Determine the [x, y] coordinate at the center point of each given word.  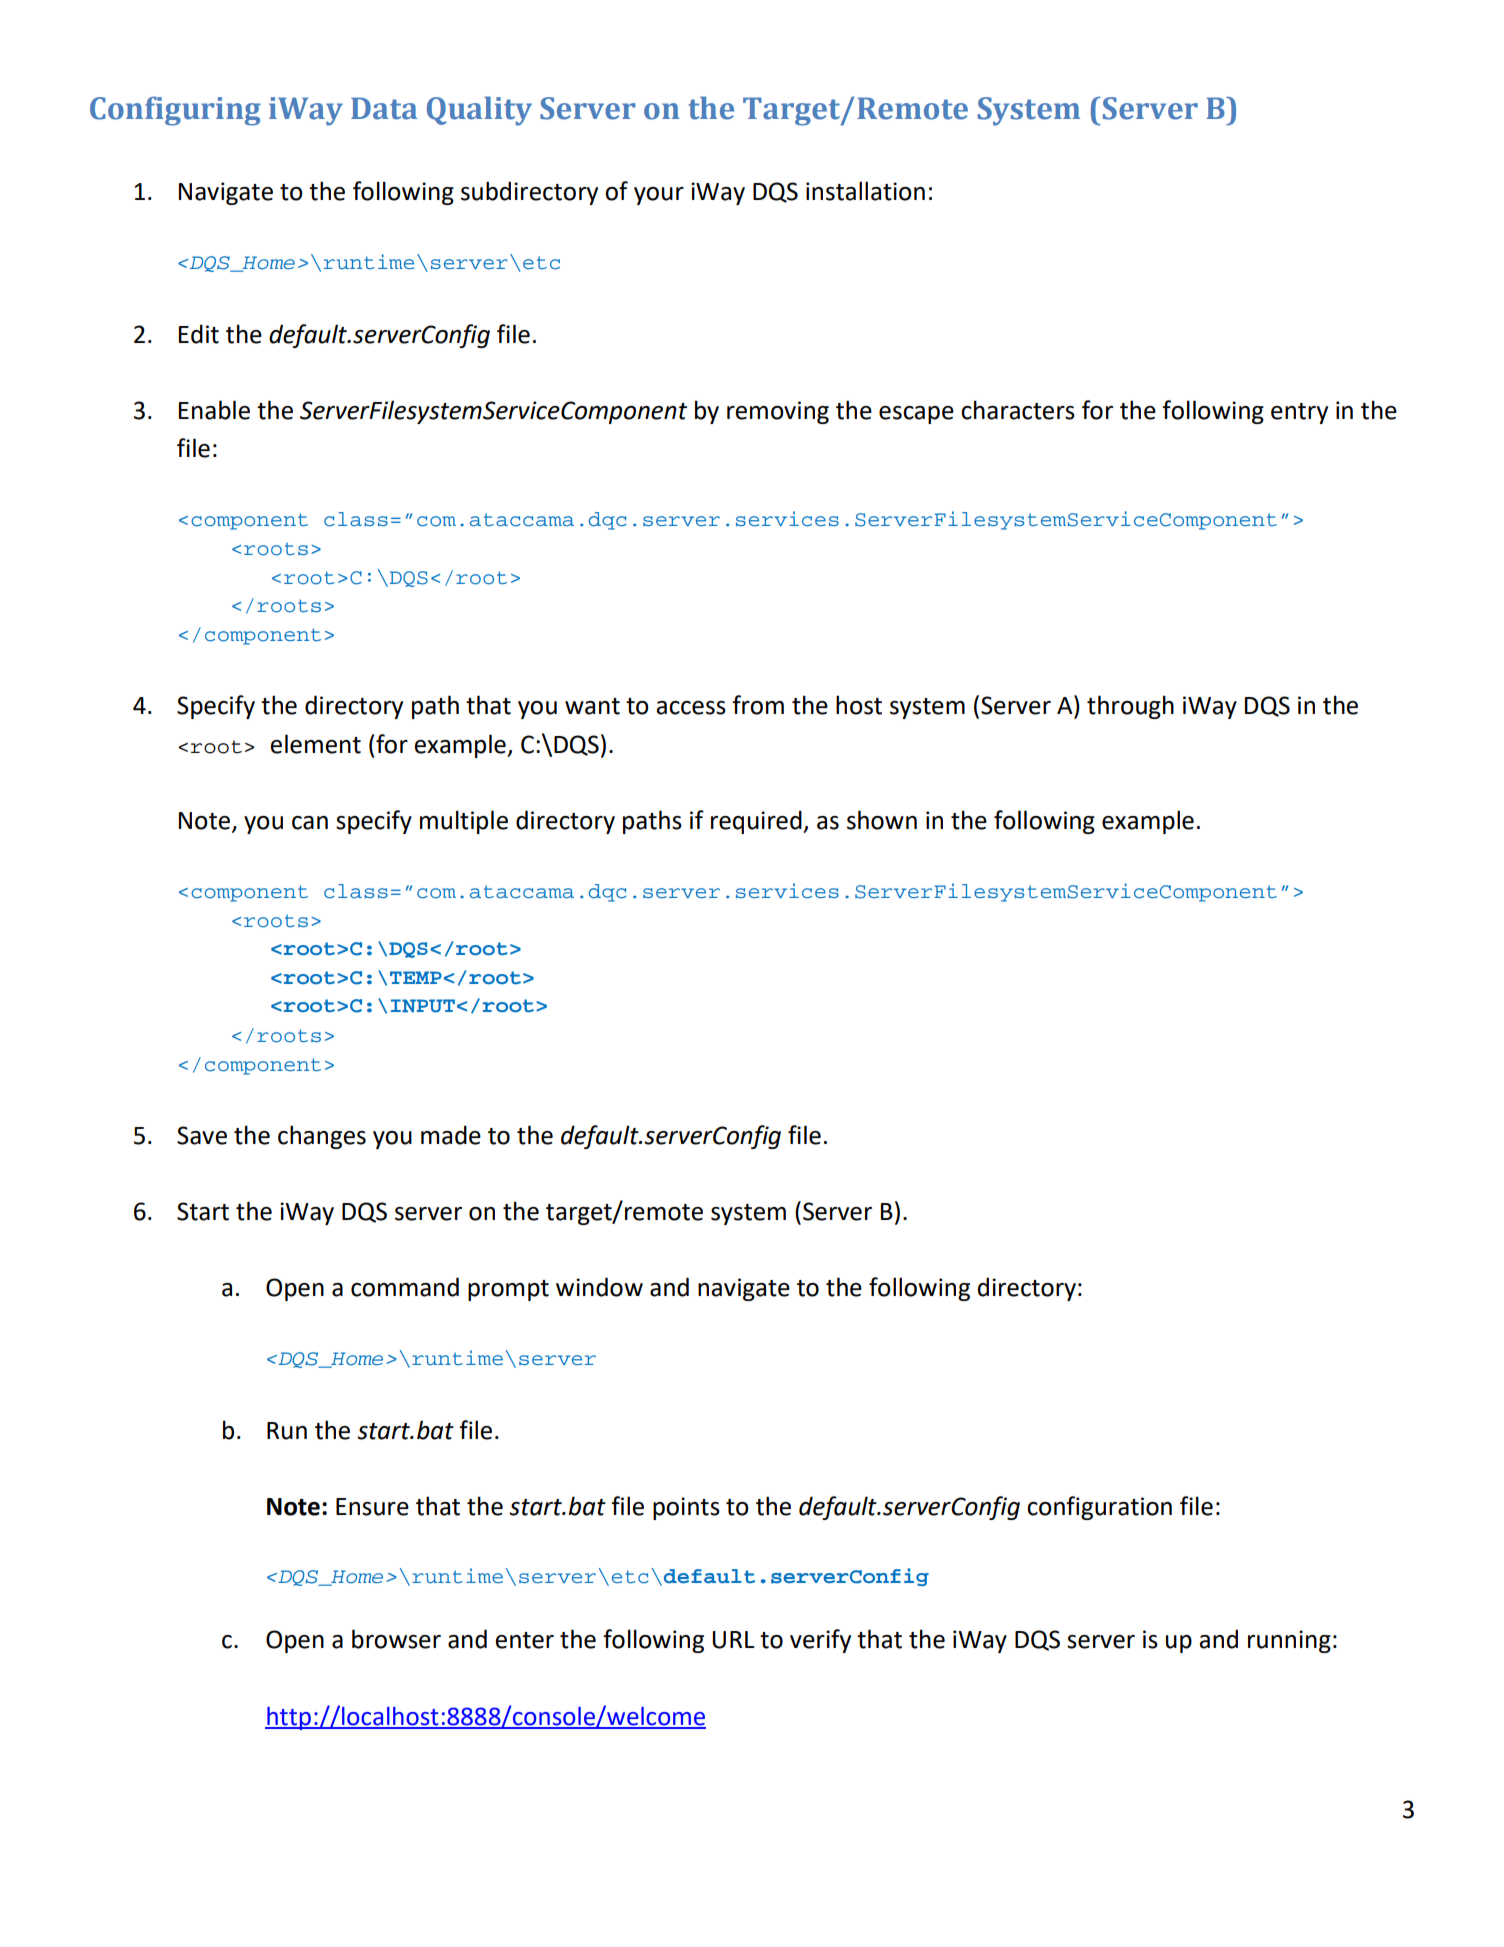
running [1289, 1641]
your [659, 196]
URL [733, 1640]
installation [865, 191]
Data [384, 108]
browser [396, 1639]
